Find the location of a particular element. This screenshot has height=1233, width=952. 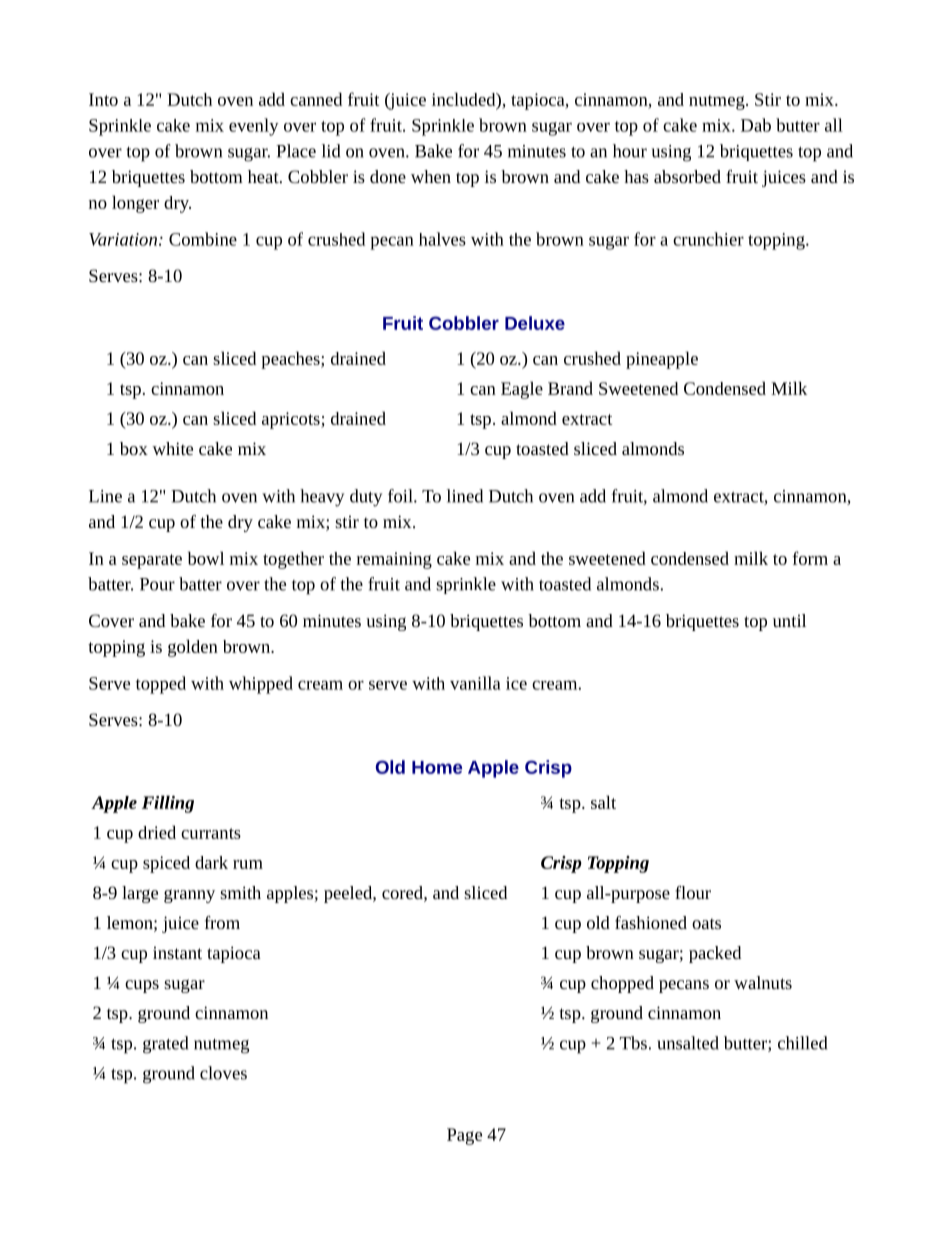

Home is located at coordinates (437, 767).
